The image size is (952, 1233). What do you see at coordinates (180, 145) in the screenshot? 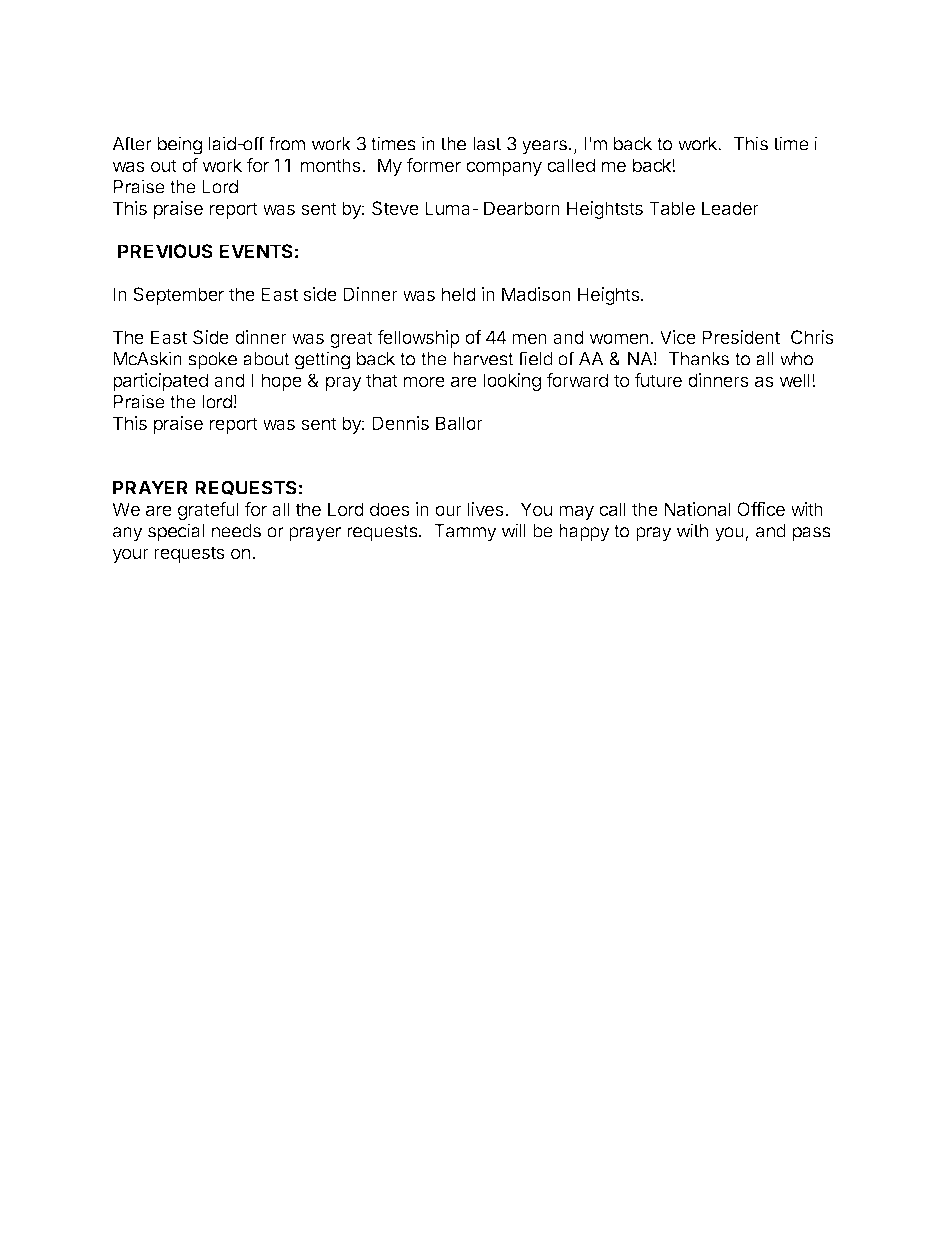
I see `being` at bounding box center [180, 145].
